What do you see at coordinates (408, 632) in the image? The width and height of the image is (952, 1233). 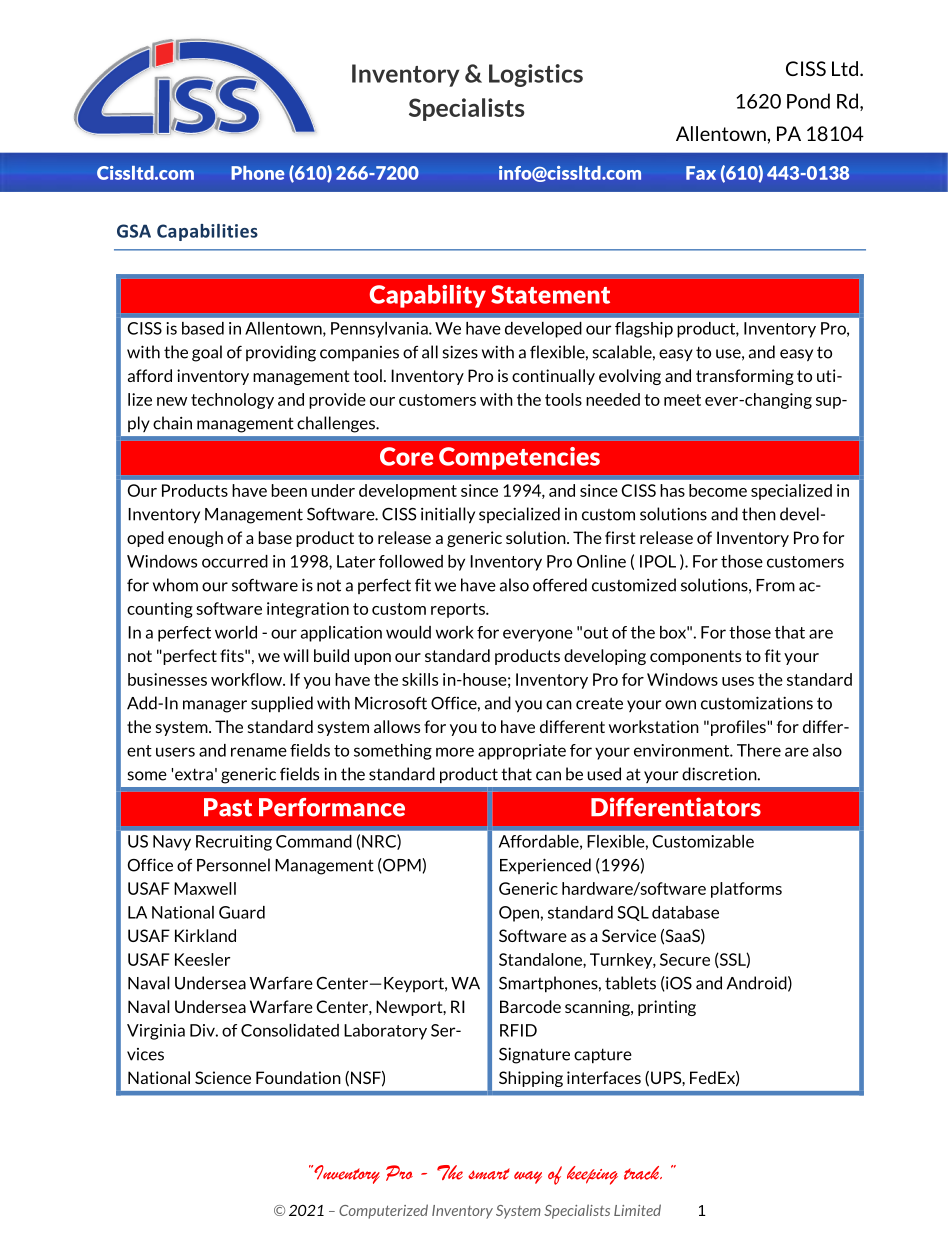 I see `would` at bounding box center [408, 632].
